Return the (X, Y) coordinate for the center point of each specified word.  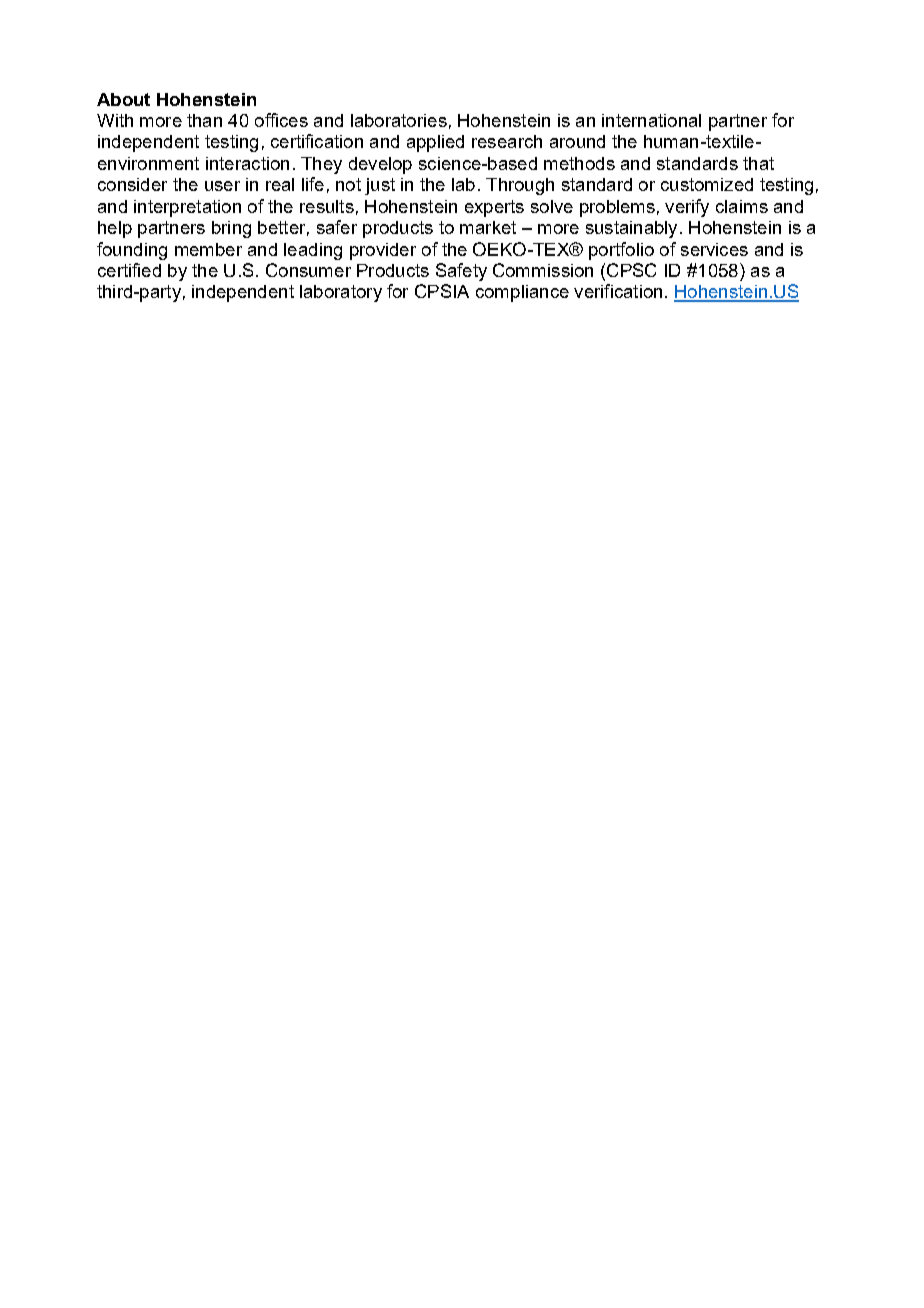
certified (129, 270)
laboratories (399, 120)
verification (618, 291)
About (123, 99)
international (651, 120)
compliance (522, 293)
